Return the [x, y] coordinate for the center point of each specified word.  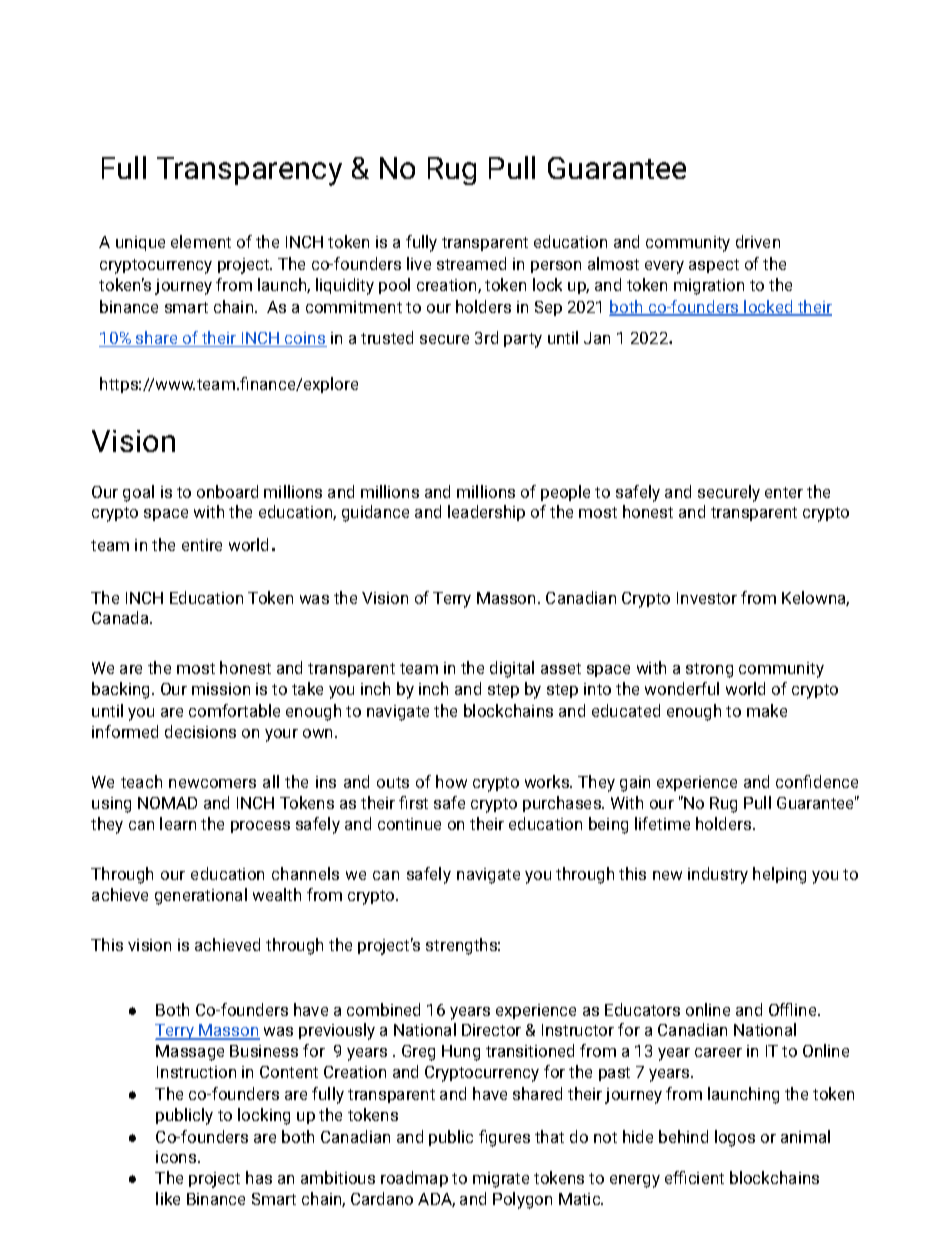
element [201, 241]
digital [512, 669]
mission [221, 689]
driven [758, 241]
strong [709, 670]
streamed [471, 263]
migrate [501, 1180]
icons [177, 1157]
